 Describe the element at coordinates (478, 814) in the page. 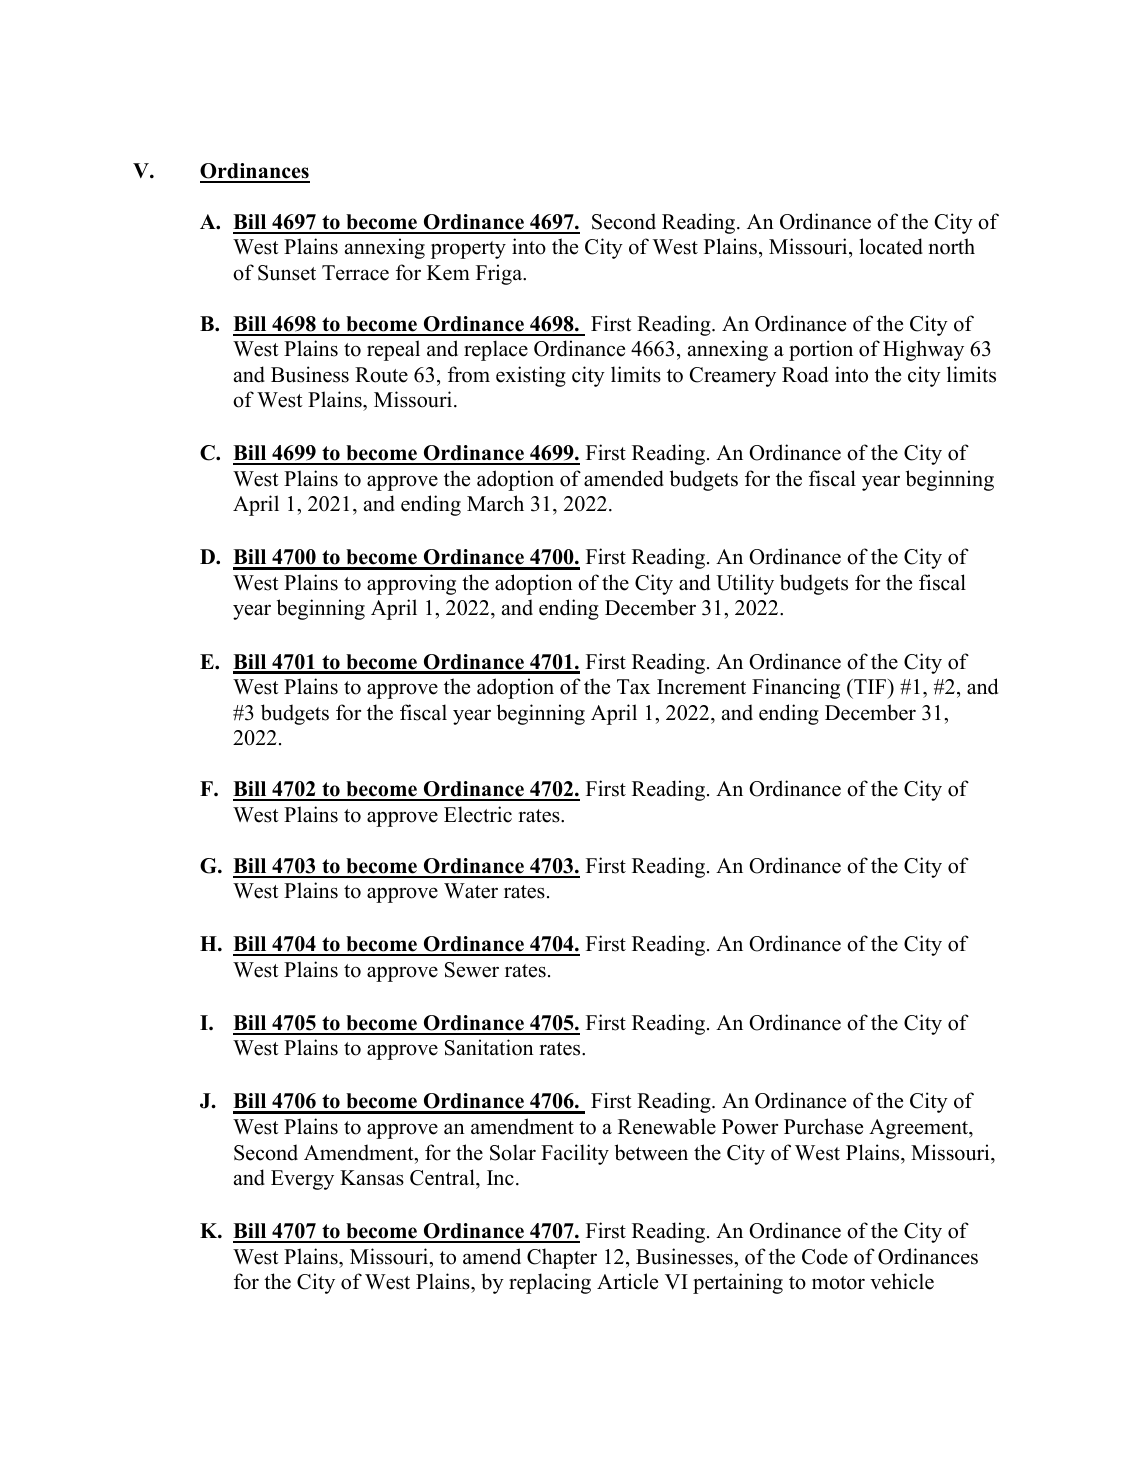

I see `Electric` at that location.
